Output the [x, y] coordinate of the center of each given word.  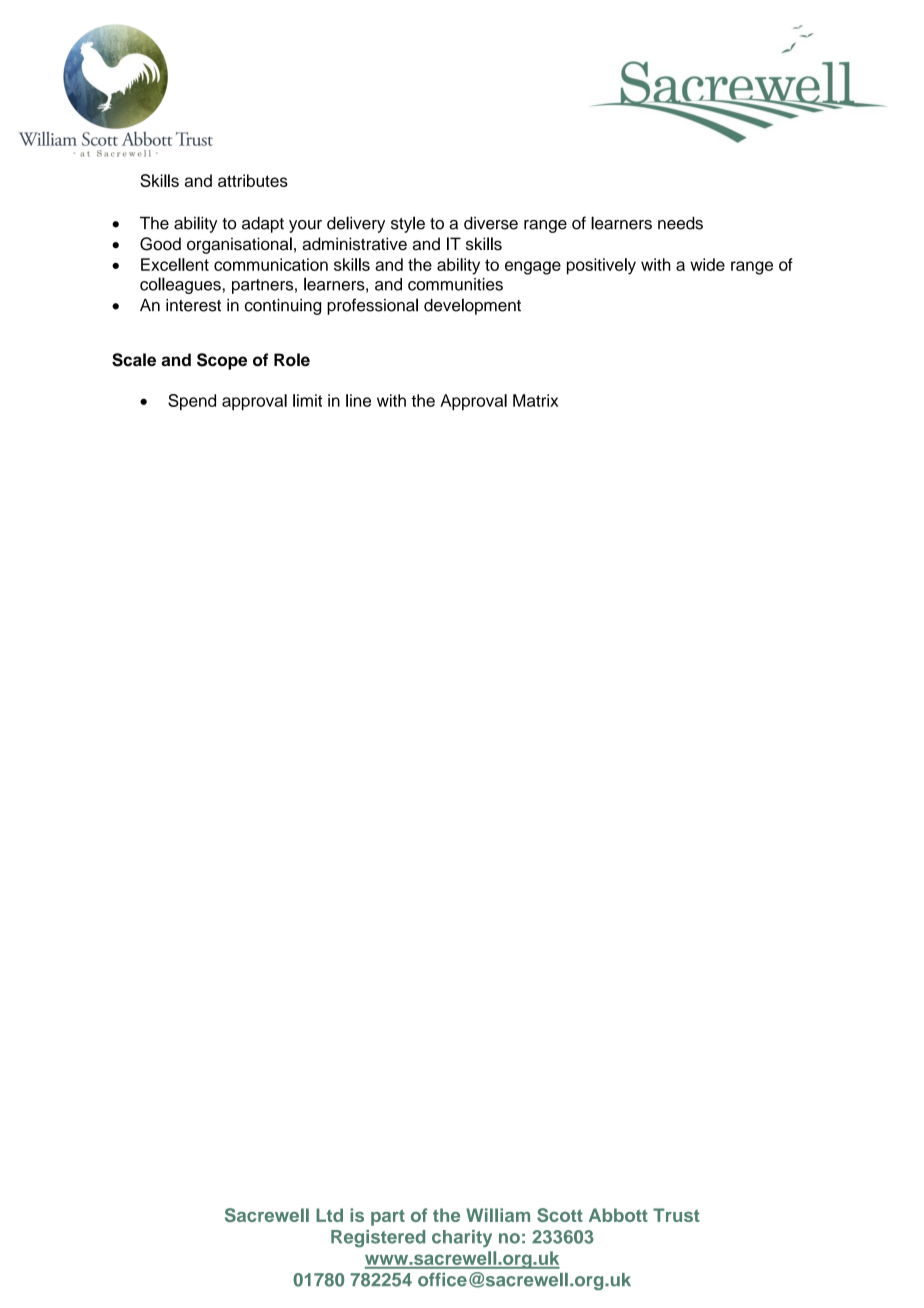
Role [292, 360]
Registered [378, 1239]
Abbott [618, 1215]
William [498, 1215]
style [408, 224]
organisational [239, 245]
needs [680, 223]
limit [307, 400]
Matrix [535, 400]
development [472, 306]
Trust [676, 1215]
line [358, 400]
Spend [192, 402]
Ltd [329, 1215]
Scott [560, 1215]
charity [462, 1238]
